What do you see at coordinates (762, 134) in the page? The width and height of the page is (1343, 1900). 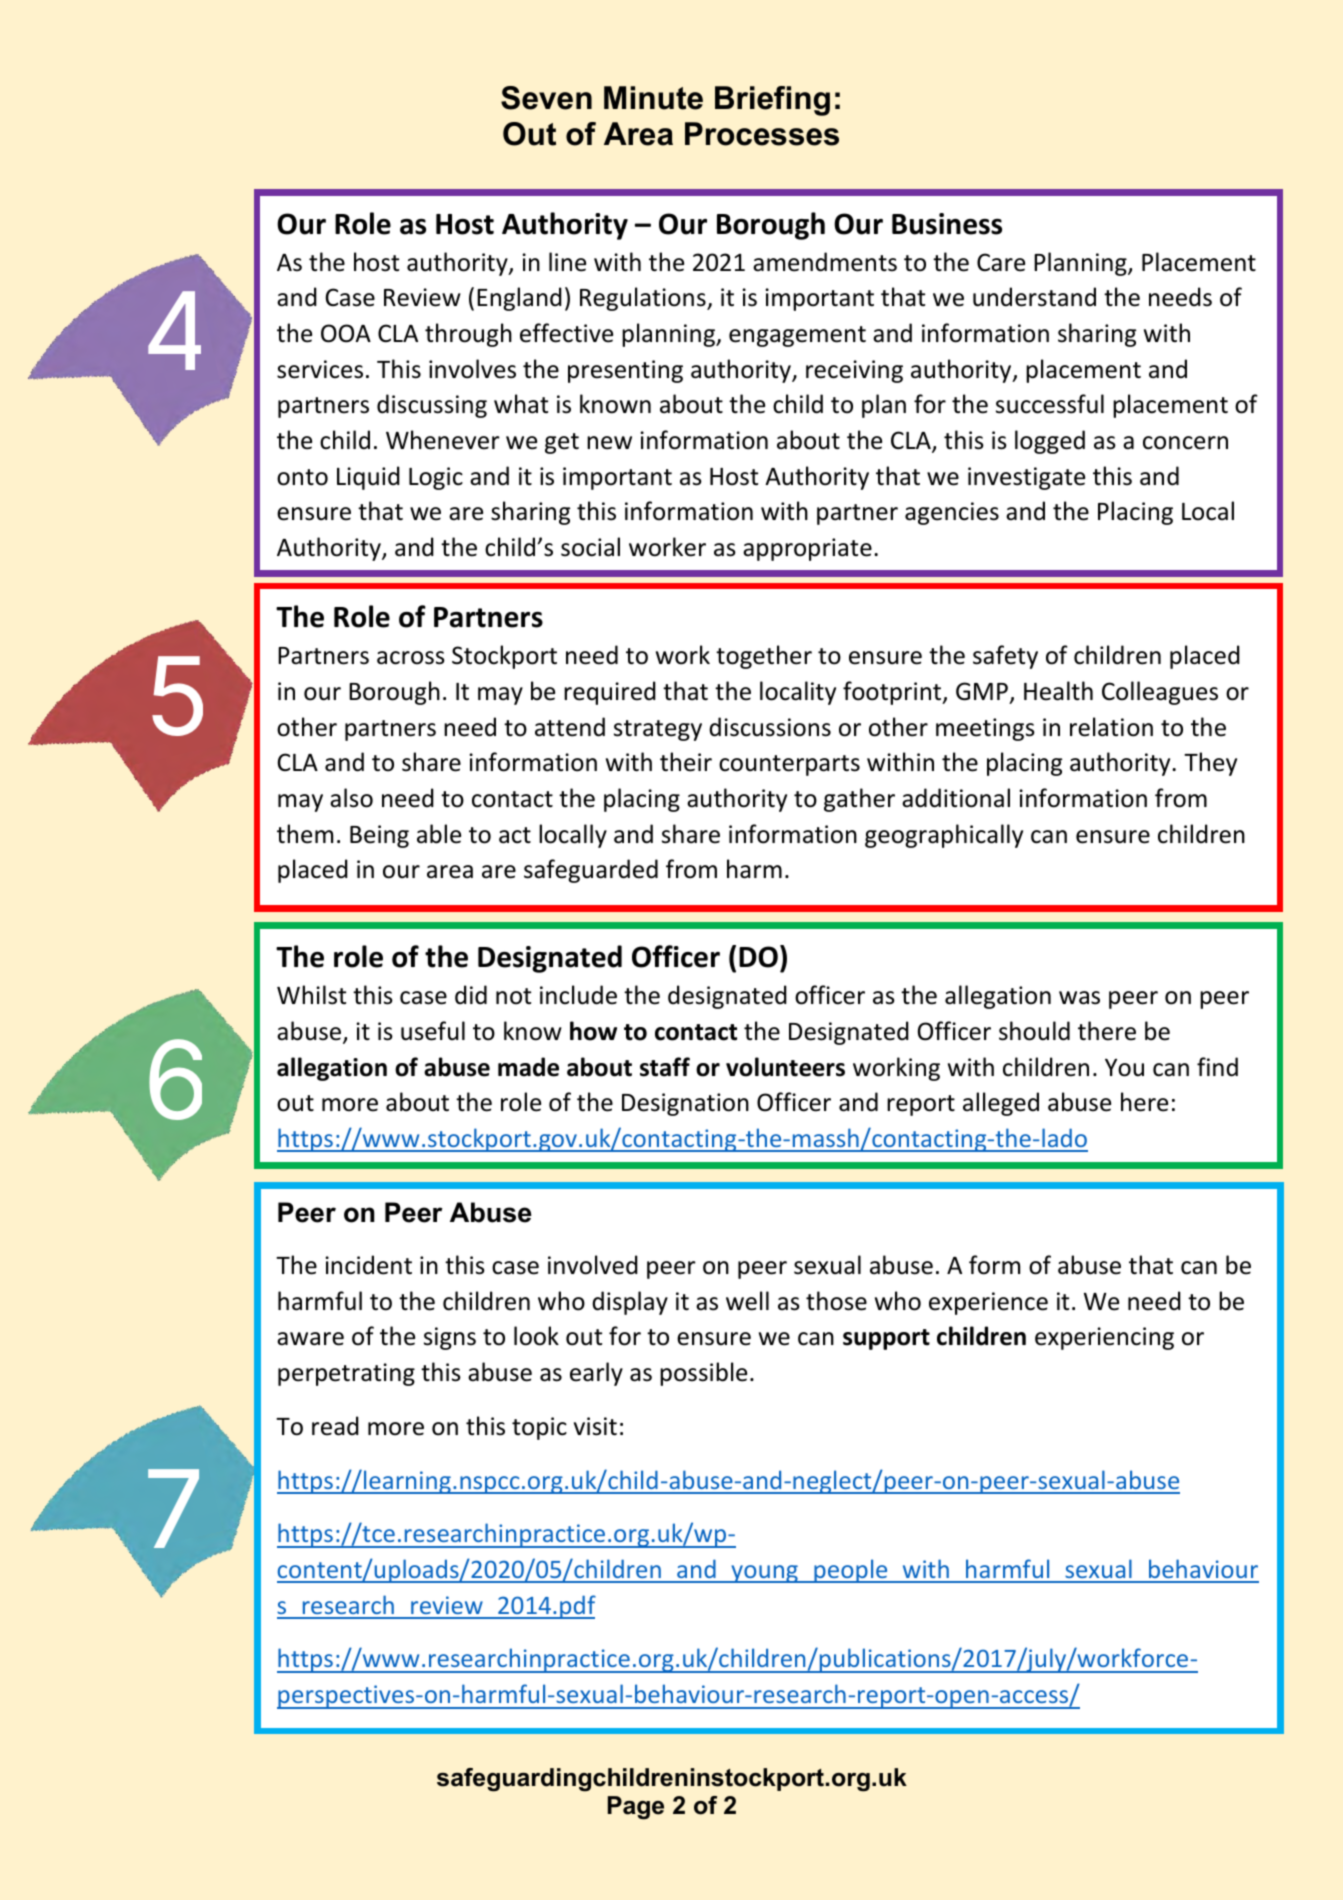 I see `Processes` at bounding box center [762, 134].
